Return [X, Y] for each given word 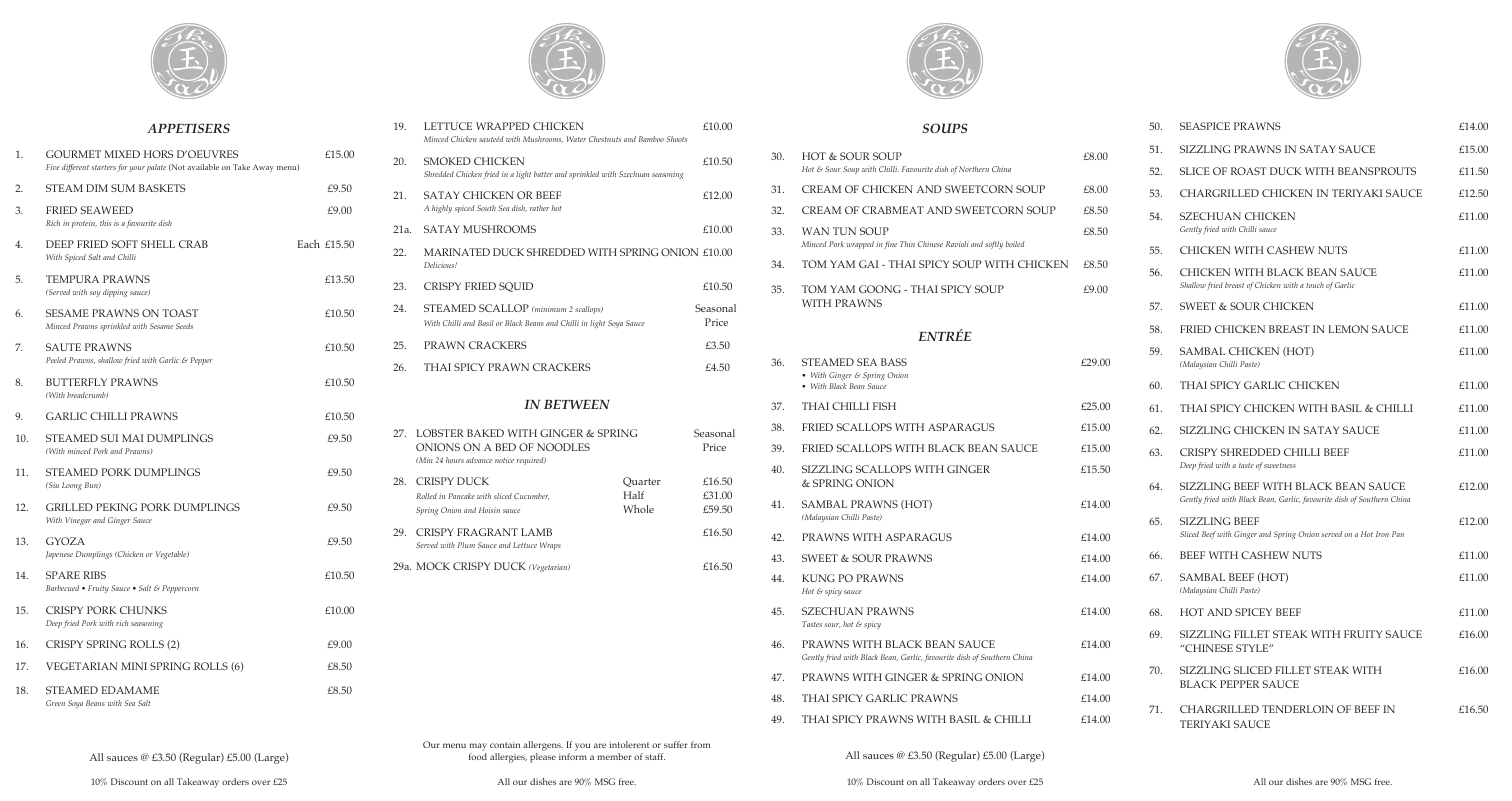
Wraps [550, 546]
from [700, 744]
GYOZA [65, 541]
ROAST [1249, 171]
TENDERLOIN [1297, 709]
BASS [894, 362]
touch [1315, 285]
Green [55, 703]
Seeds [184, 326]
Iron [1382, 534]
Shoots [676, 139]
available [203, 167]
